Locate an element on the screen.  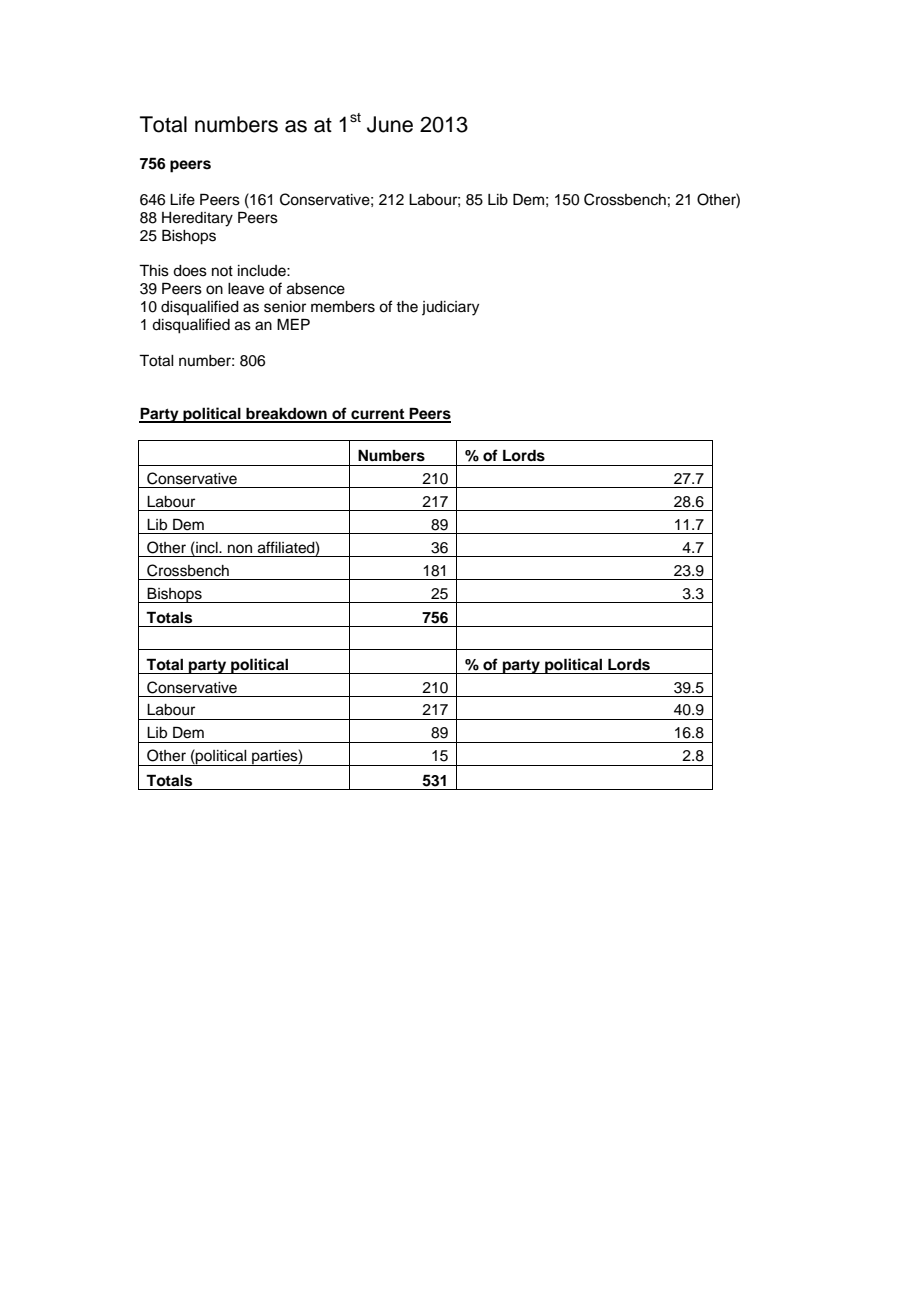
does is located at coordinates (190, 271).
